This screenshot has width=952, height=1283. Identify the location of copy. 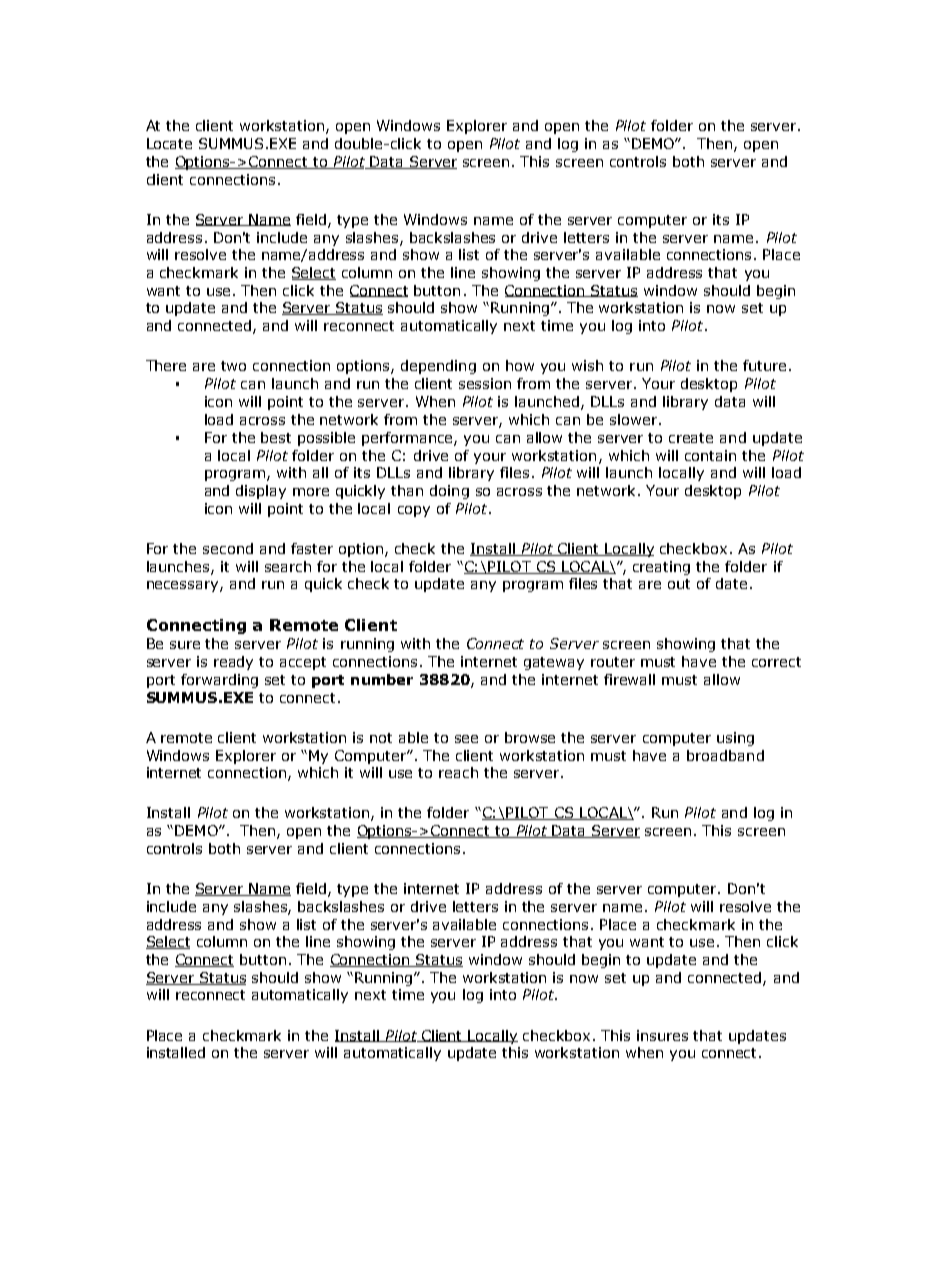
(414, 511).
